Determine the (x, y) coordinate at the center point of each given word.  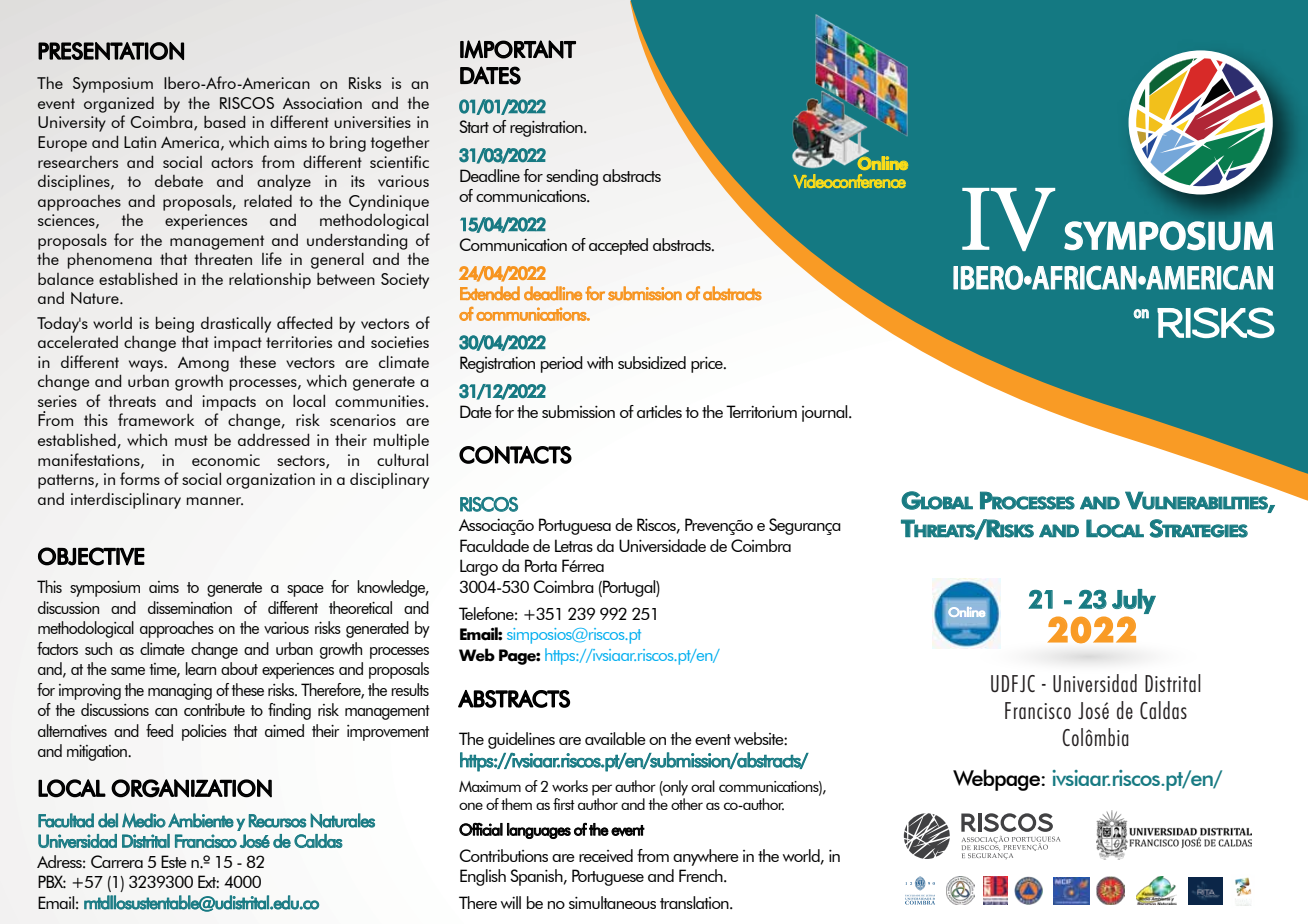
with (600, 362)
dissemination (190, 607)
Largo (479, 567)
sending (572, 177)
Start (474, 126)
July (1134, 601)
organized (119, 105)
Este (174, 861)
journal (826, 413)
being (175, 324)
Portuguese (608, 877)
